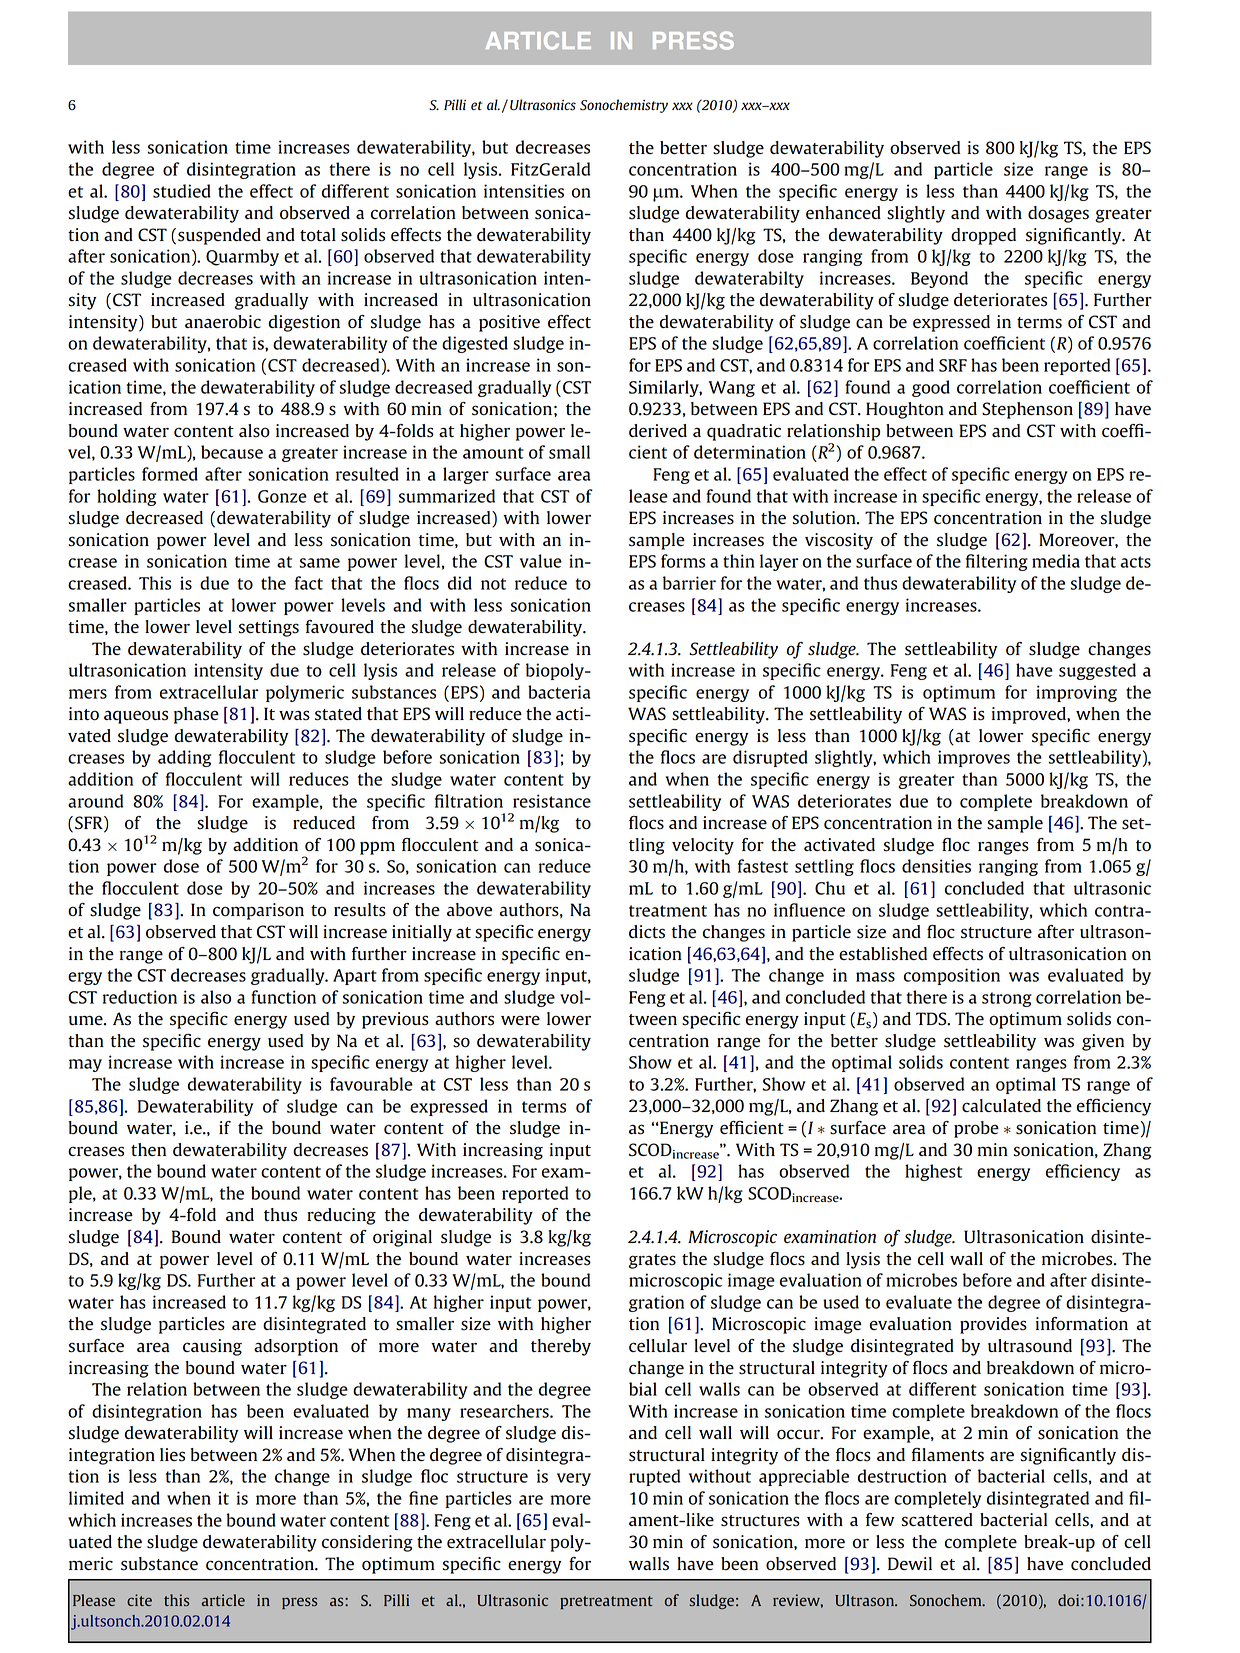 The width and height of the screenshot is (1240, 1653). Describe the element at coordinates (402, 1238) in the screenshot. I see `original` at that location.
